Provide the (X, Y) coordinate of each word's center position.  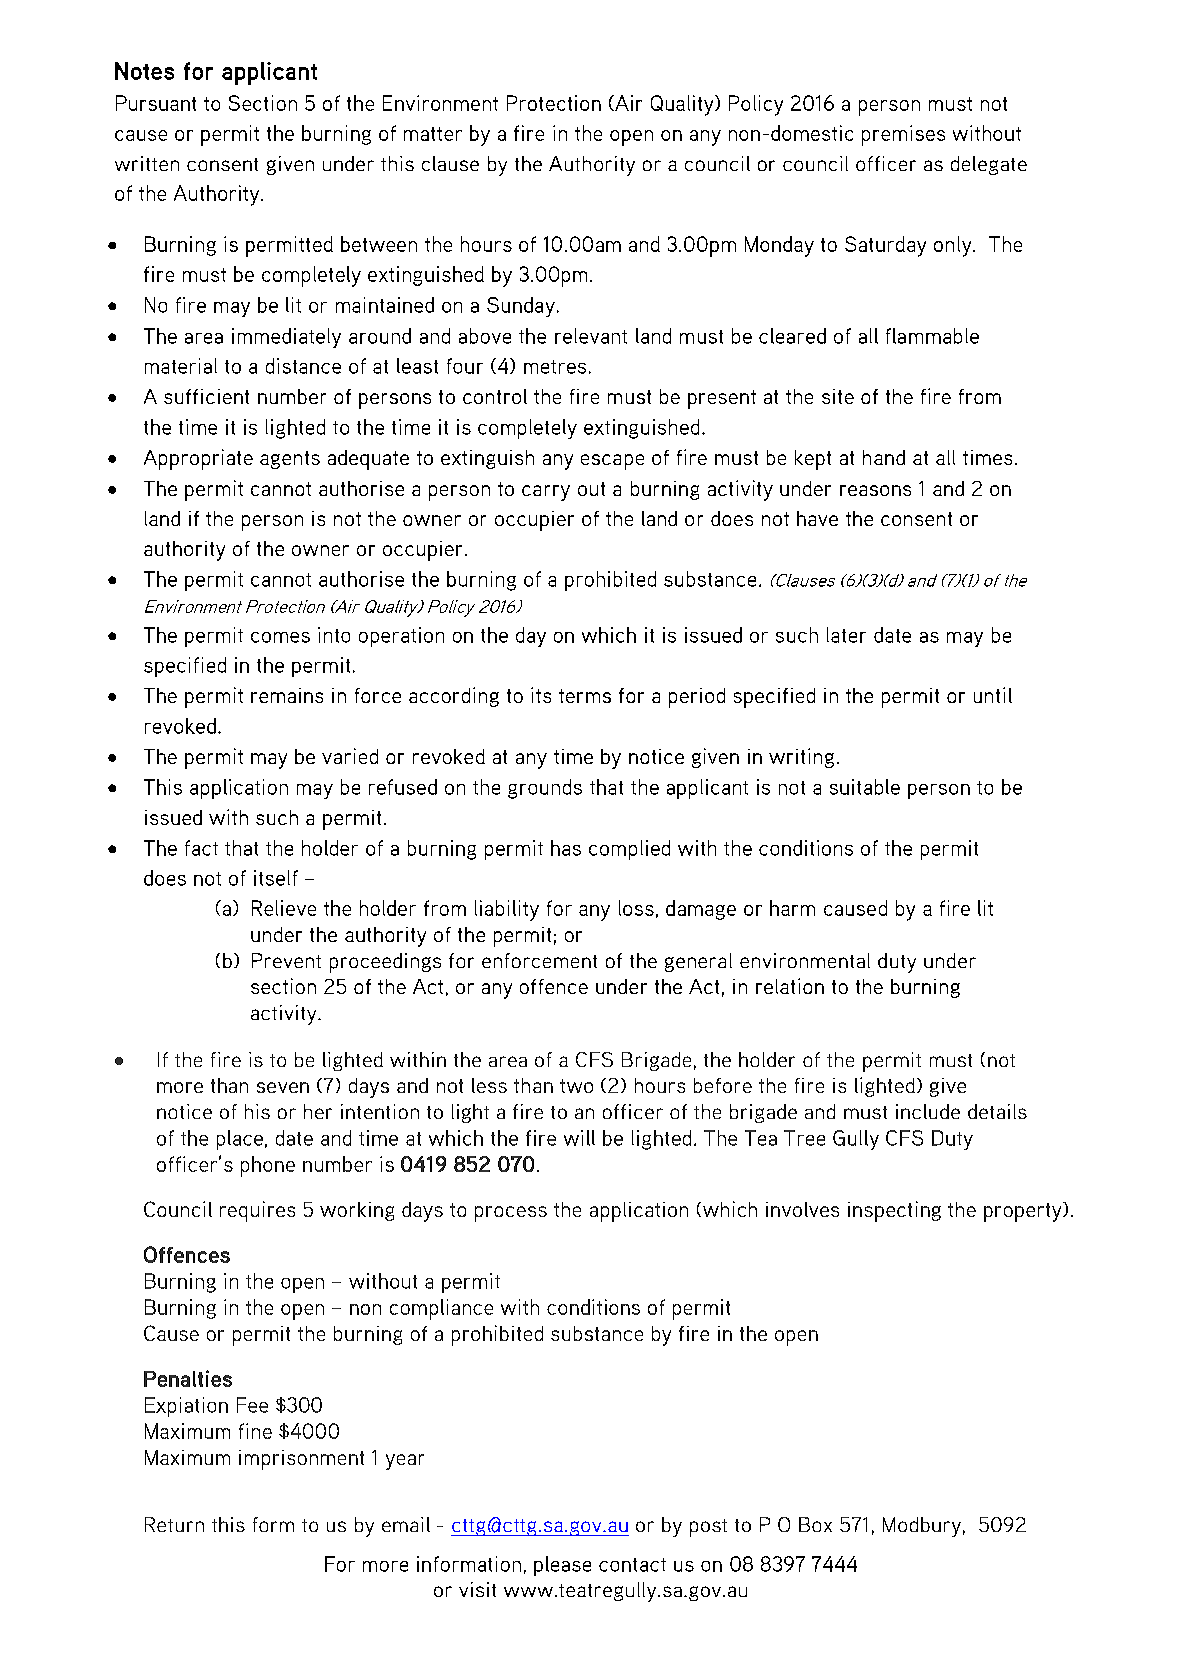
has (566, 848)
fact (201, 848)
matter (433, 134)
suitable (865, 787)
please (562, 1566)
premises (903, 135)
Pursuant (156, 103)
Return (174, 1524)
